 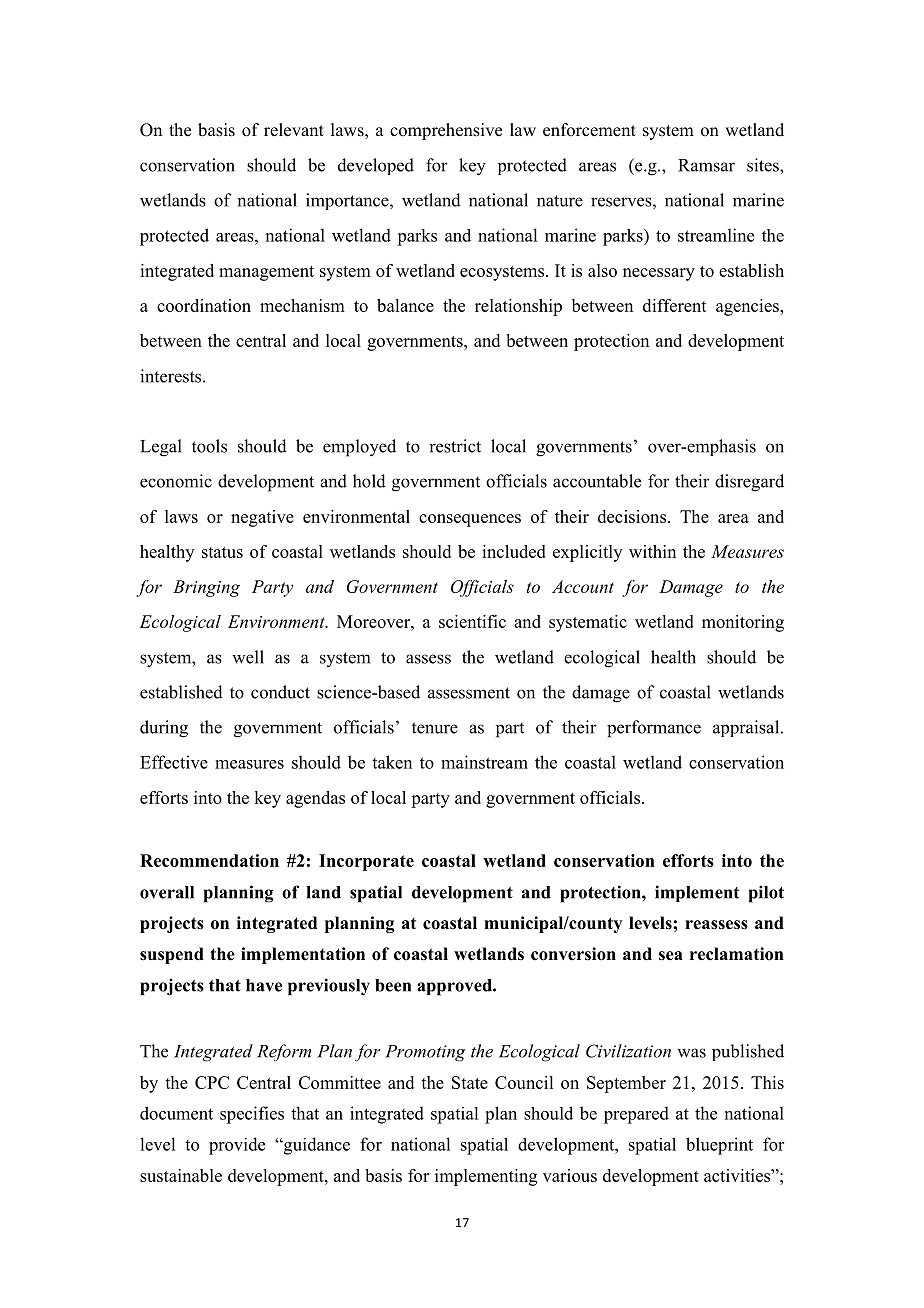 What do you see at coordinates (470, 520) in the image?
I see `consequences` at bounding box center [470, 520].
